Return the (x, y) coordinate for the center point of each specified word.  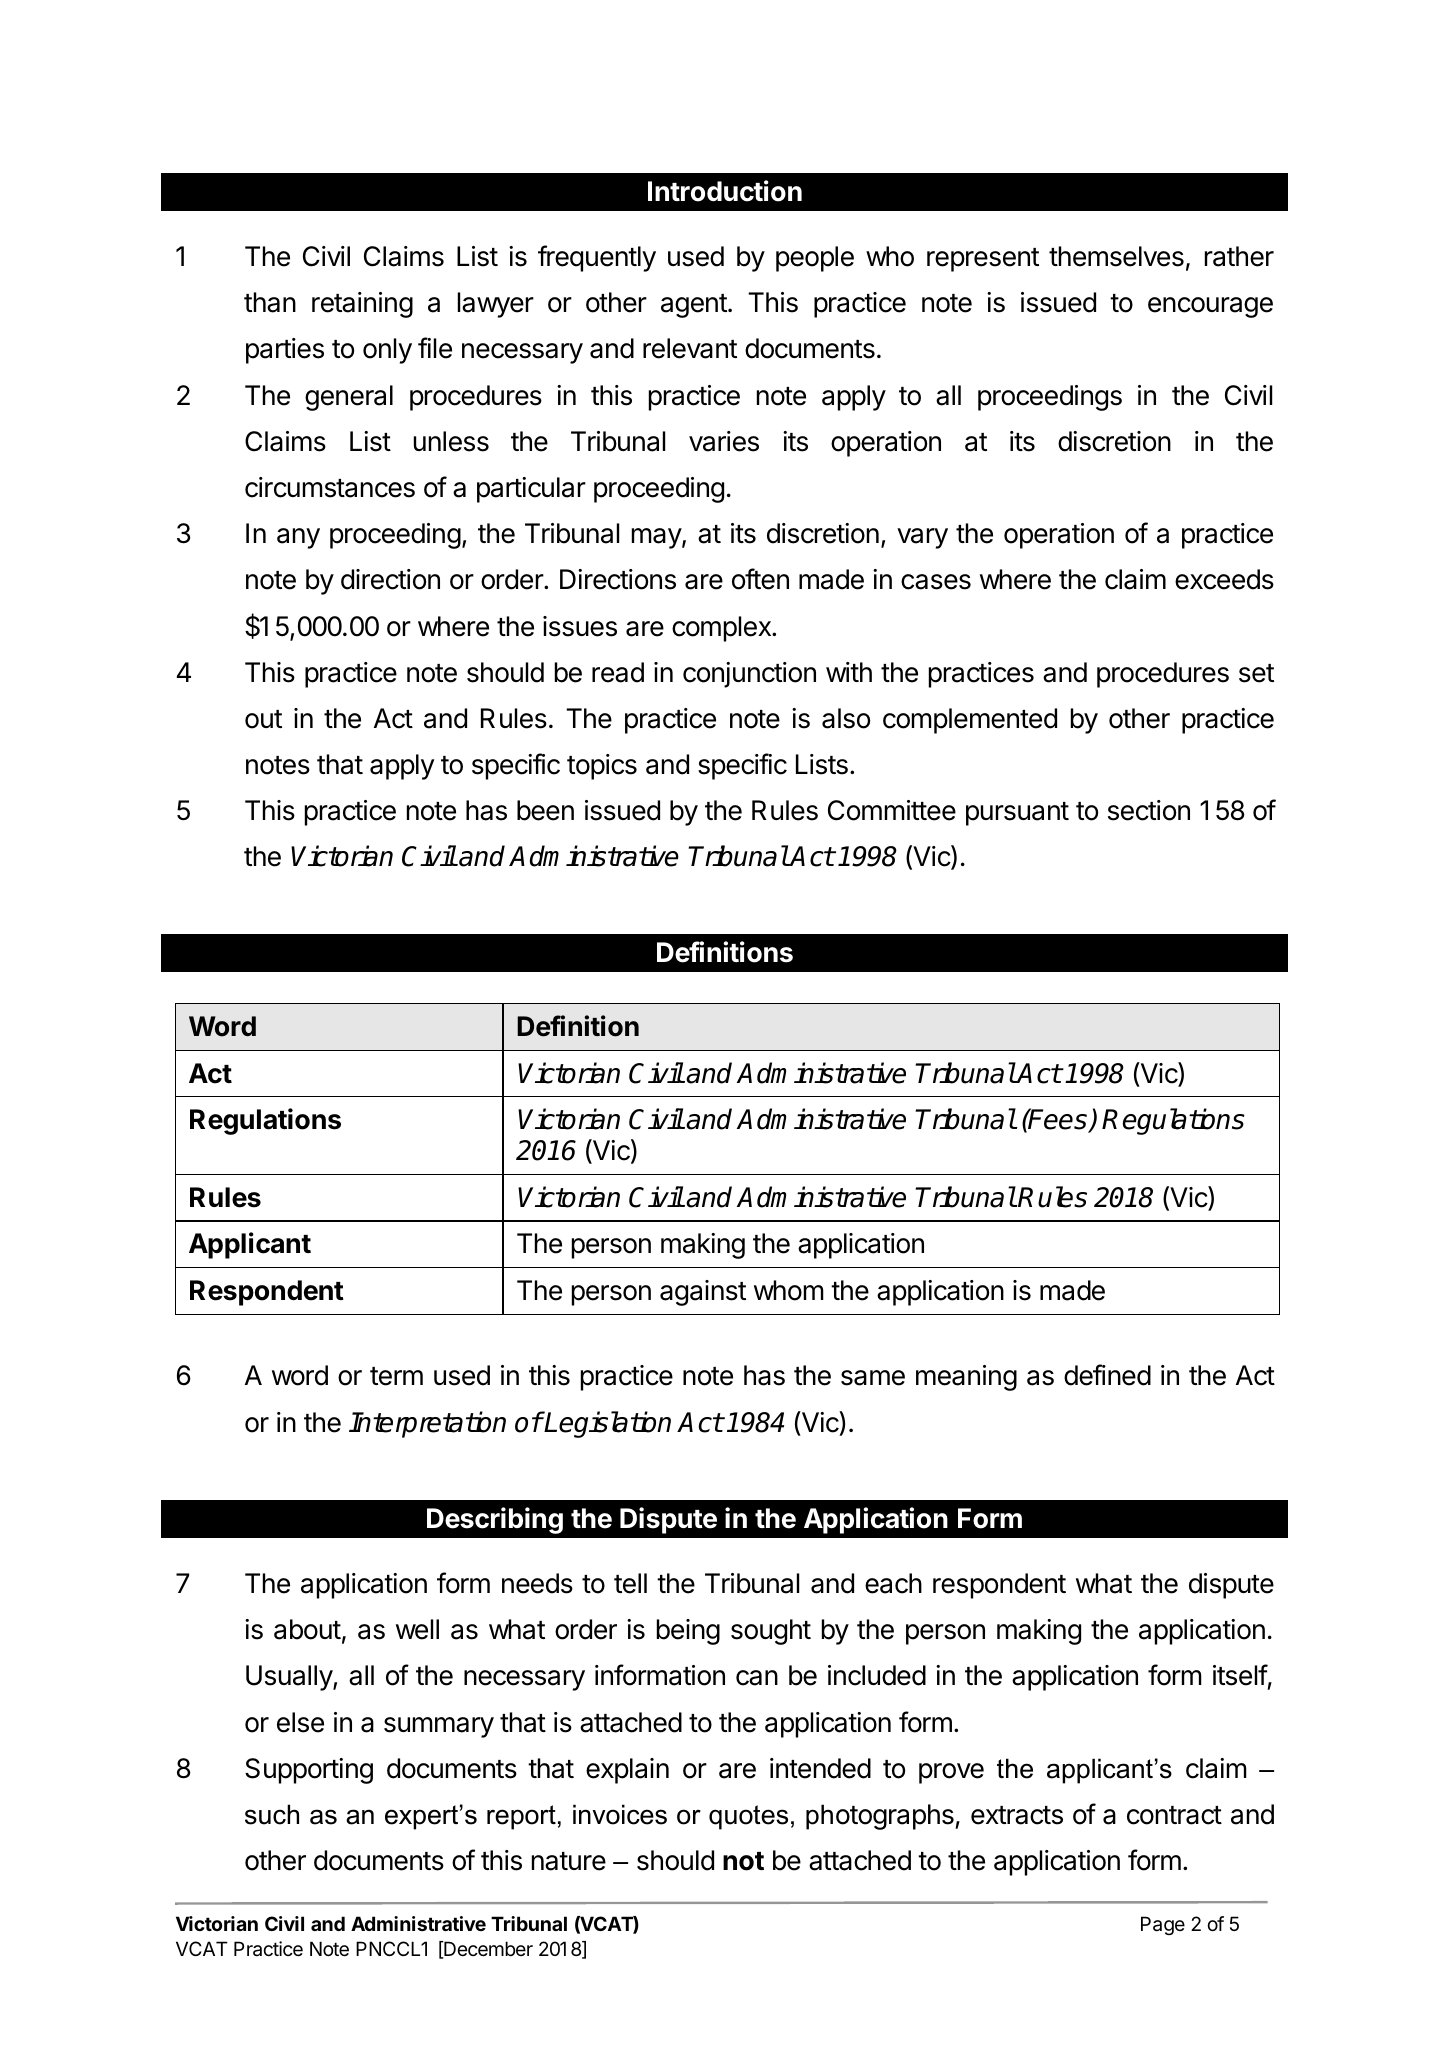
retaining (362, 305)
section (1149, 810)
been (545, 810)
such (272, 1814)
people (815, 259)
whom (789, 1290)
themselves (1116, 256)
